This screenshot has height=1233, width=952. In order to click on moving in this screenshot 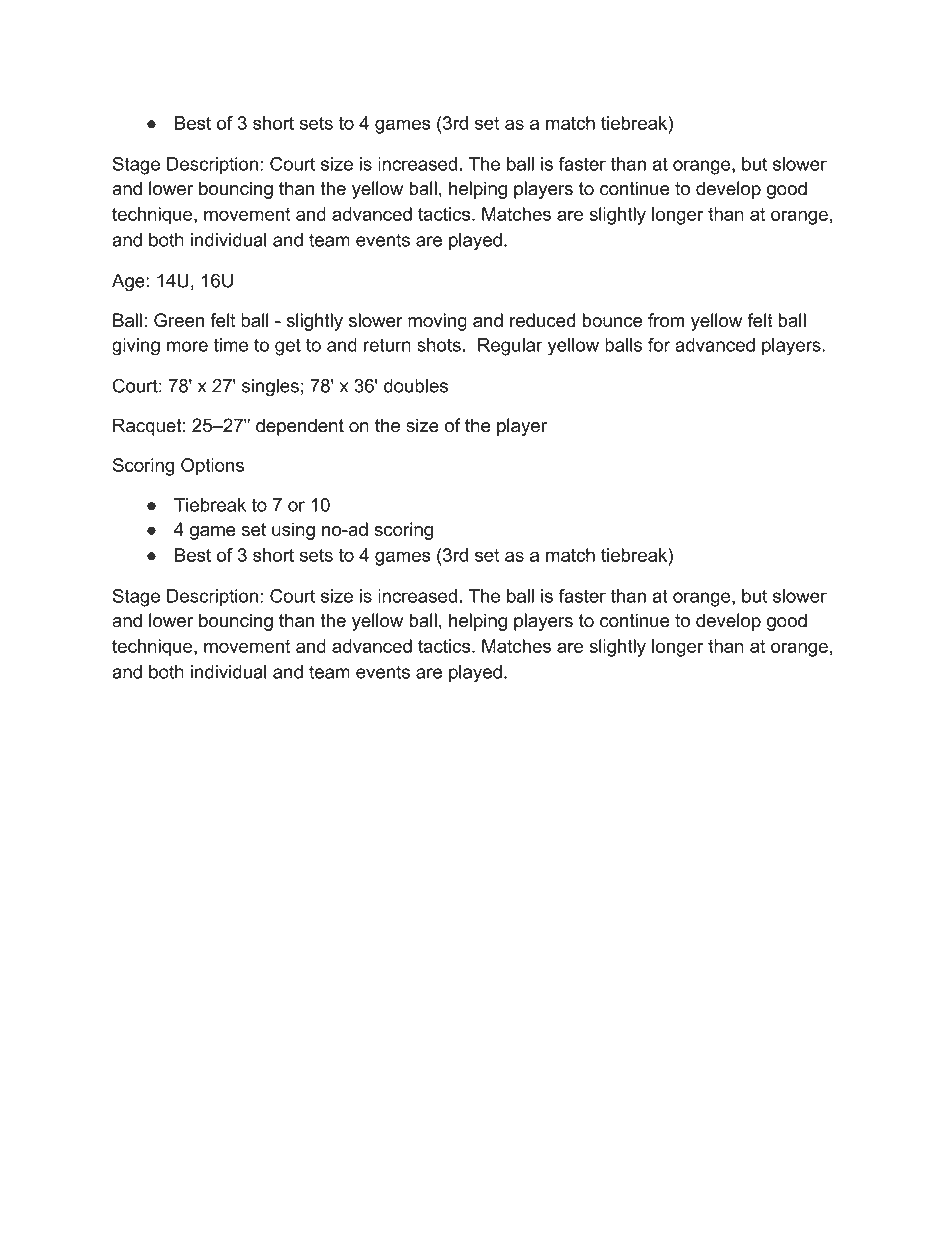, I will do `click(437, 322)`.
